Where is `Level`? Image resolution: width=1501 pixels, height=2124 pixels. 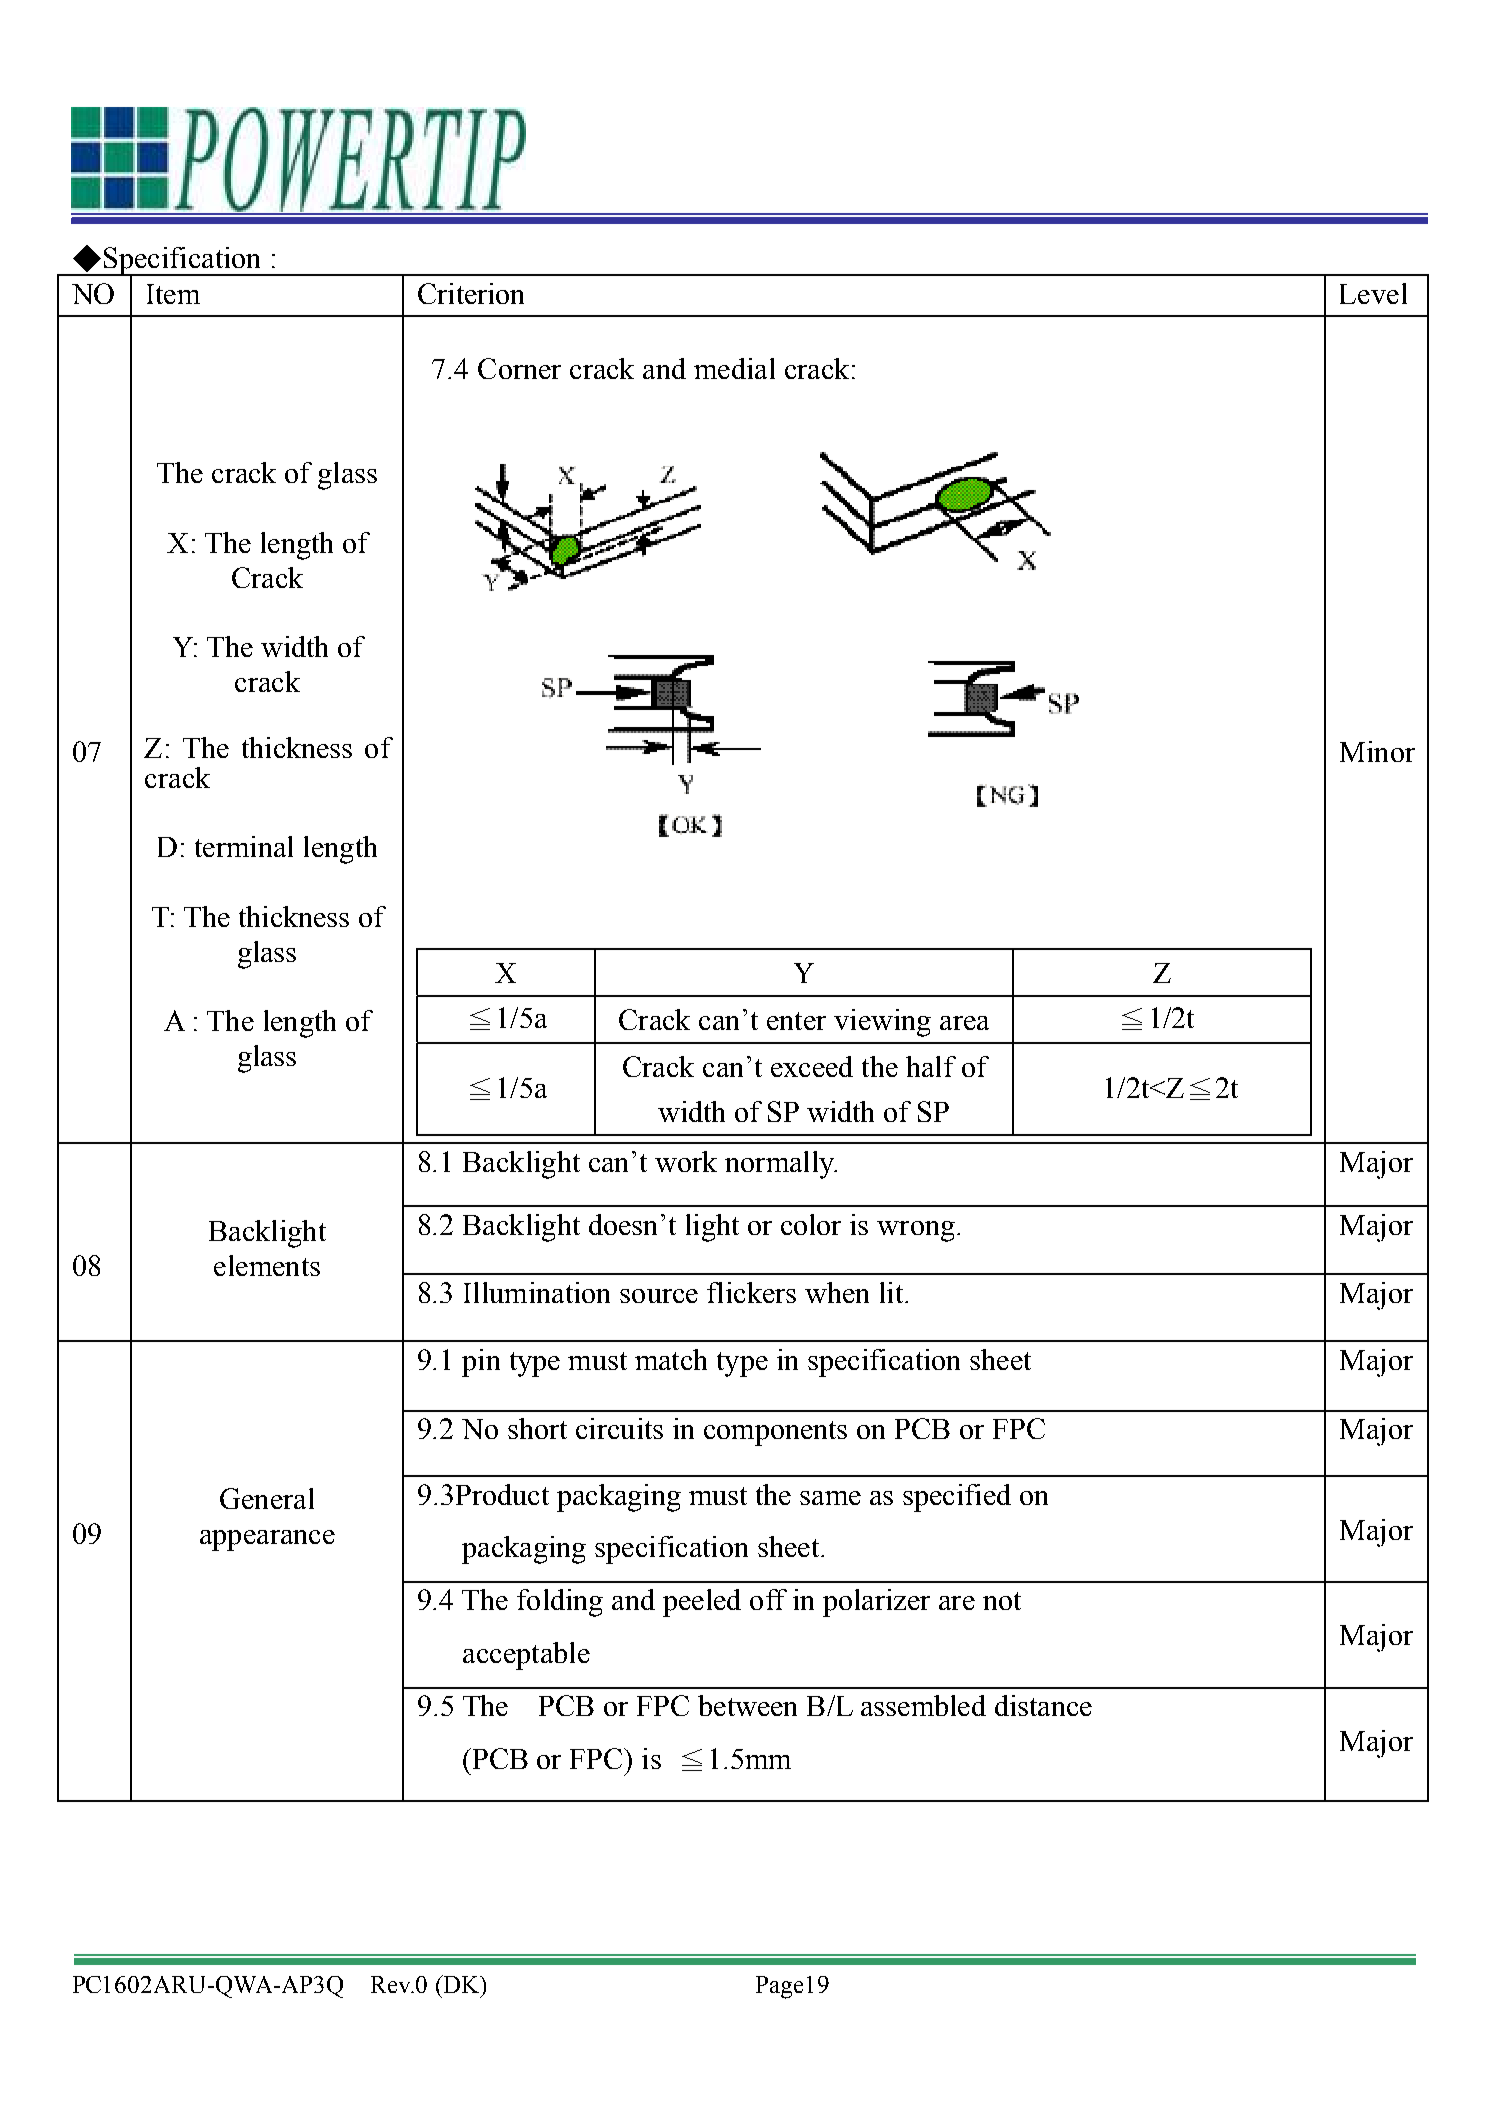
Level is located at coordinates (1373, 293).
